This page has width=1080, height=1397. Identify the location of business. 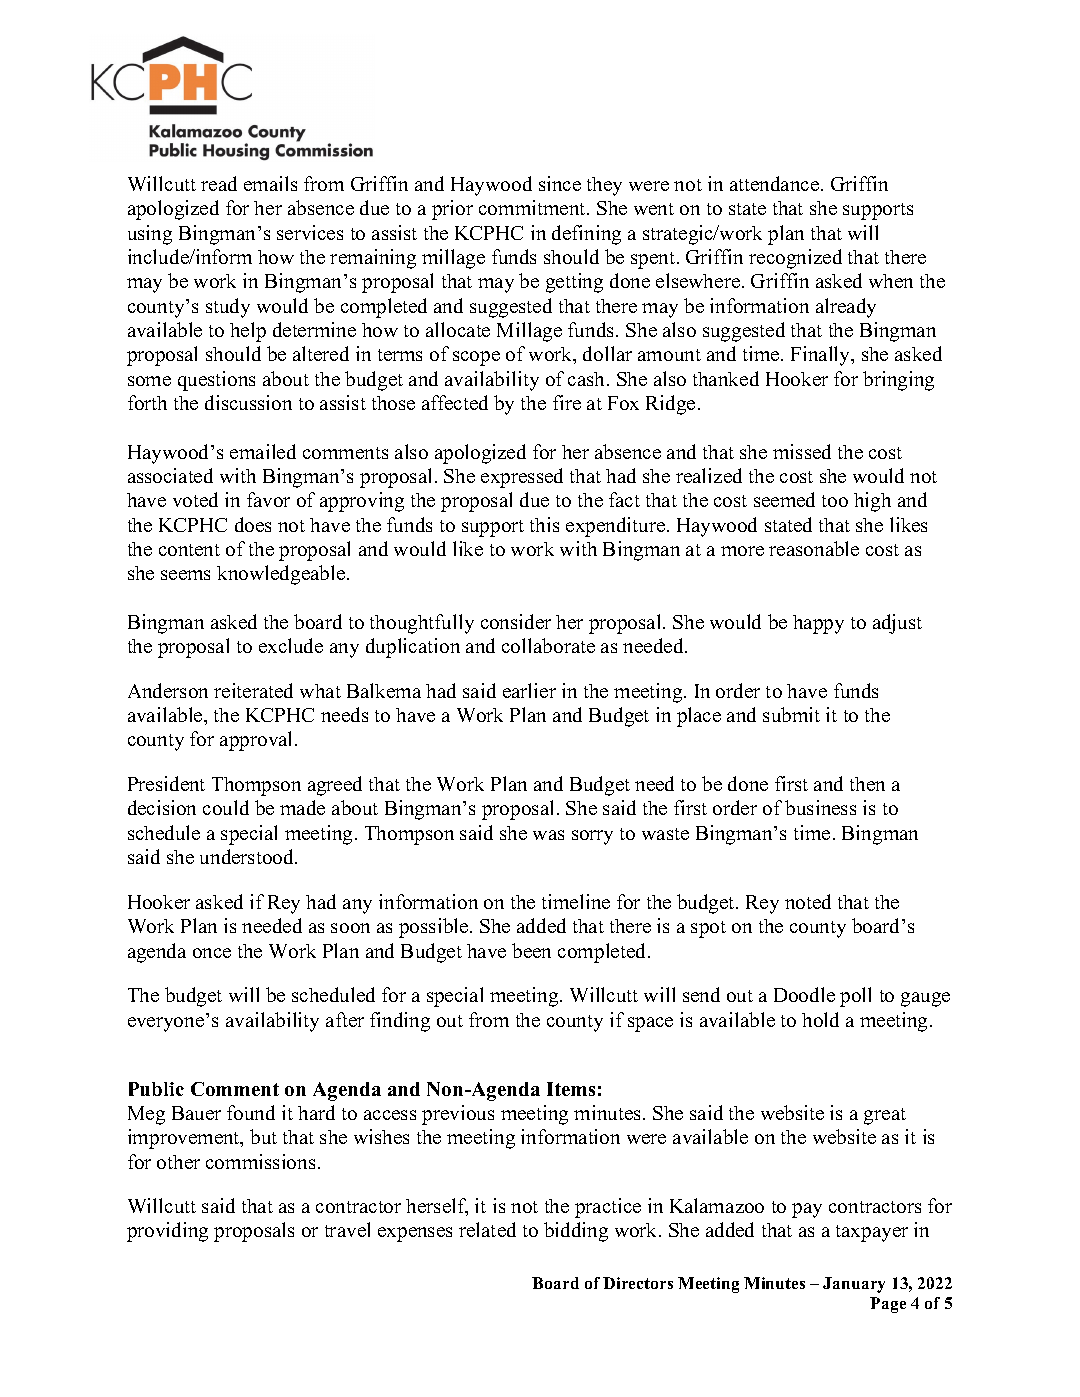
(820, 807).
